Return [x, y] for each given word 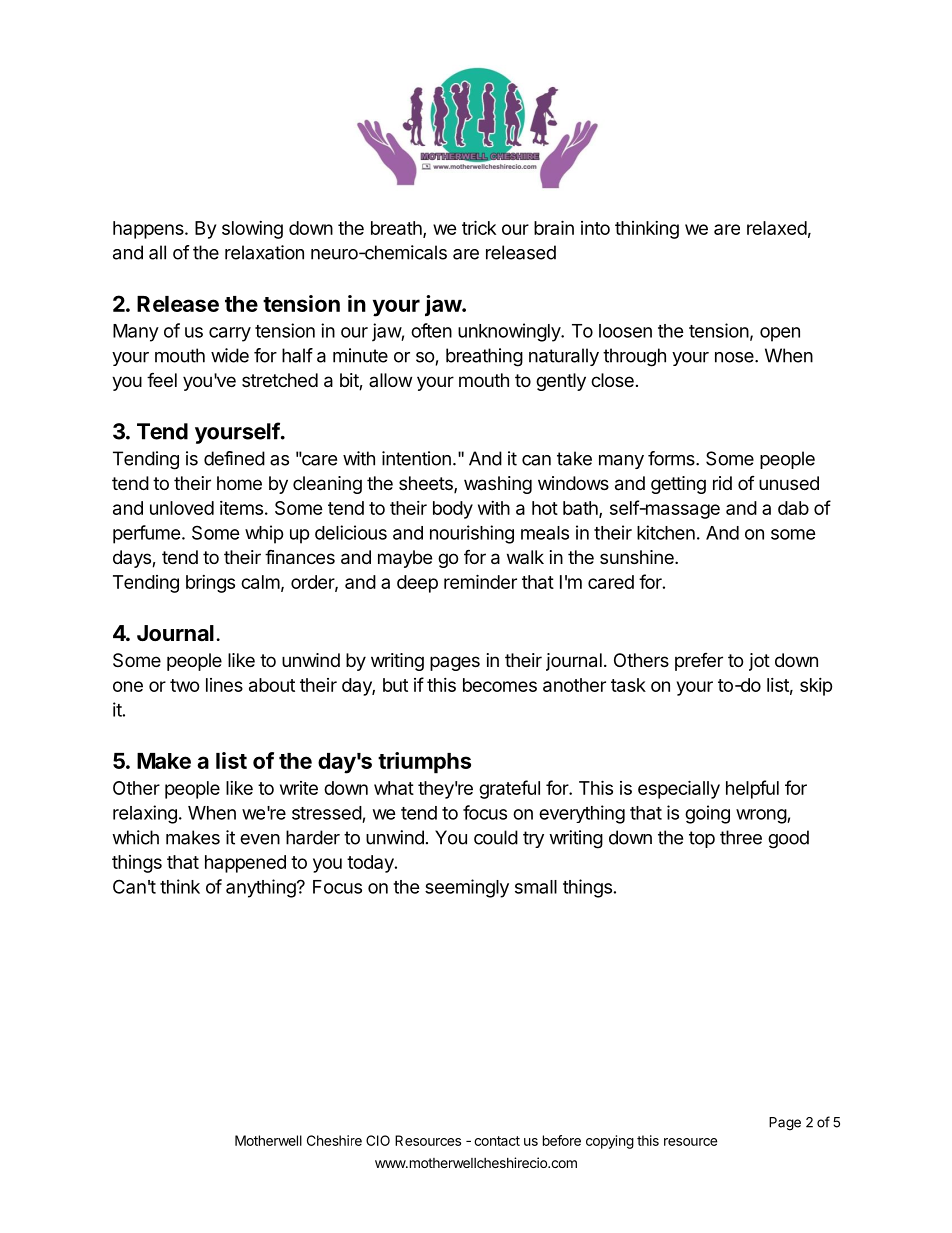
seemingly [467, 888]
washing [498, 485]
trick [479, 227]
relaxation [264, 252]
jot [759, 662]
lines [224, 685]
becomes [500, 685]
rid [722, 483]
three [741, 837]
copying [610, 1142]
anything [261, 888]
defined [234, 458]
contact [497, 1141]
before [562, 1140]
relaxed [777, 228]
